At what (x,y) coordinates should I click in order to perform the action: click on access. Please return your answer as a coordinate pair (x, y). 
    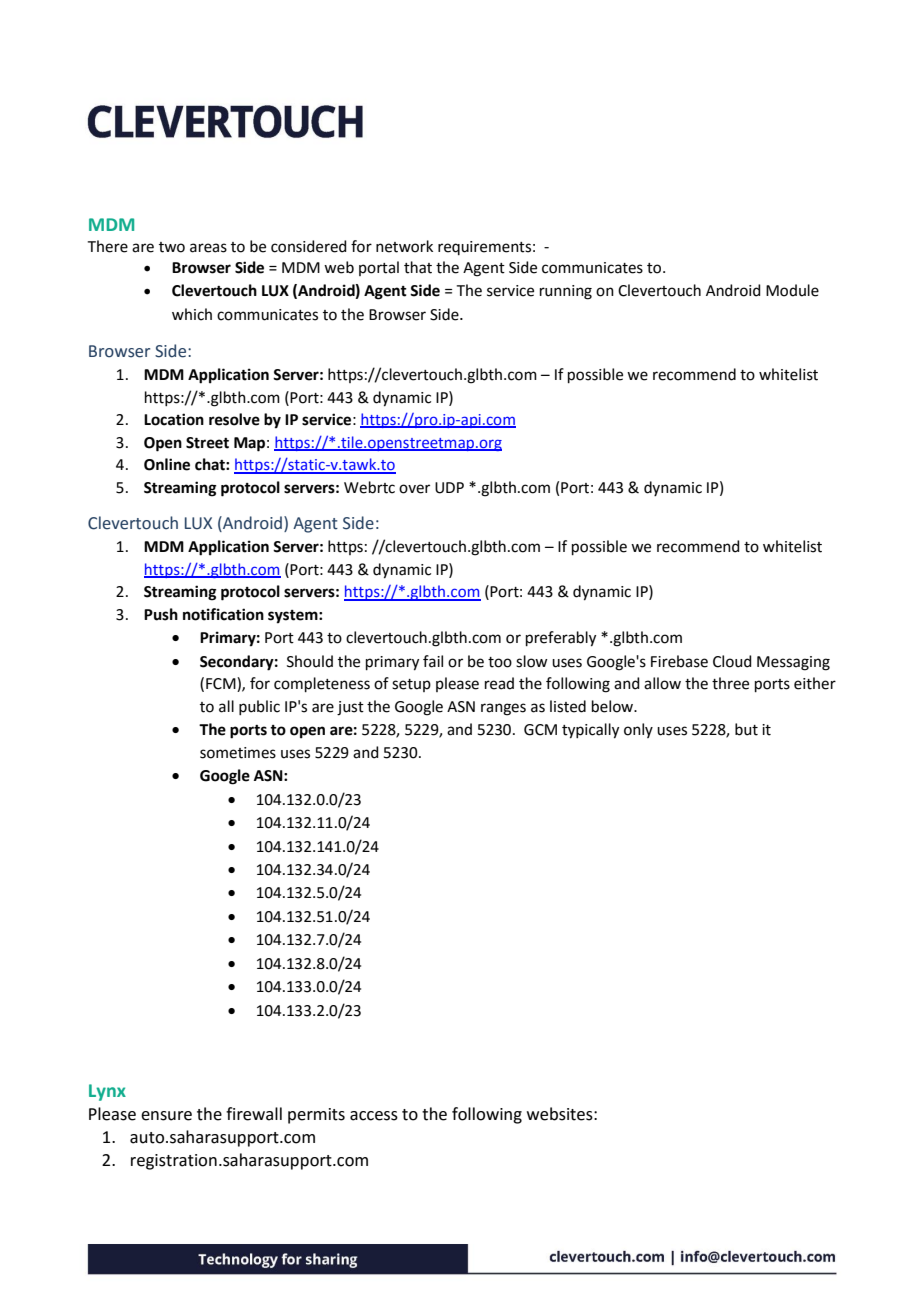
    Looking at the image, I should click on (374, 1116).
